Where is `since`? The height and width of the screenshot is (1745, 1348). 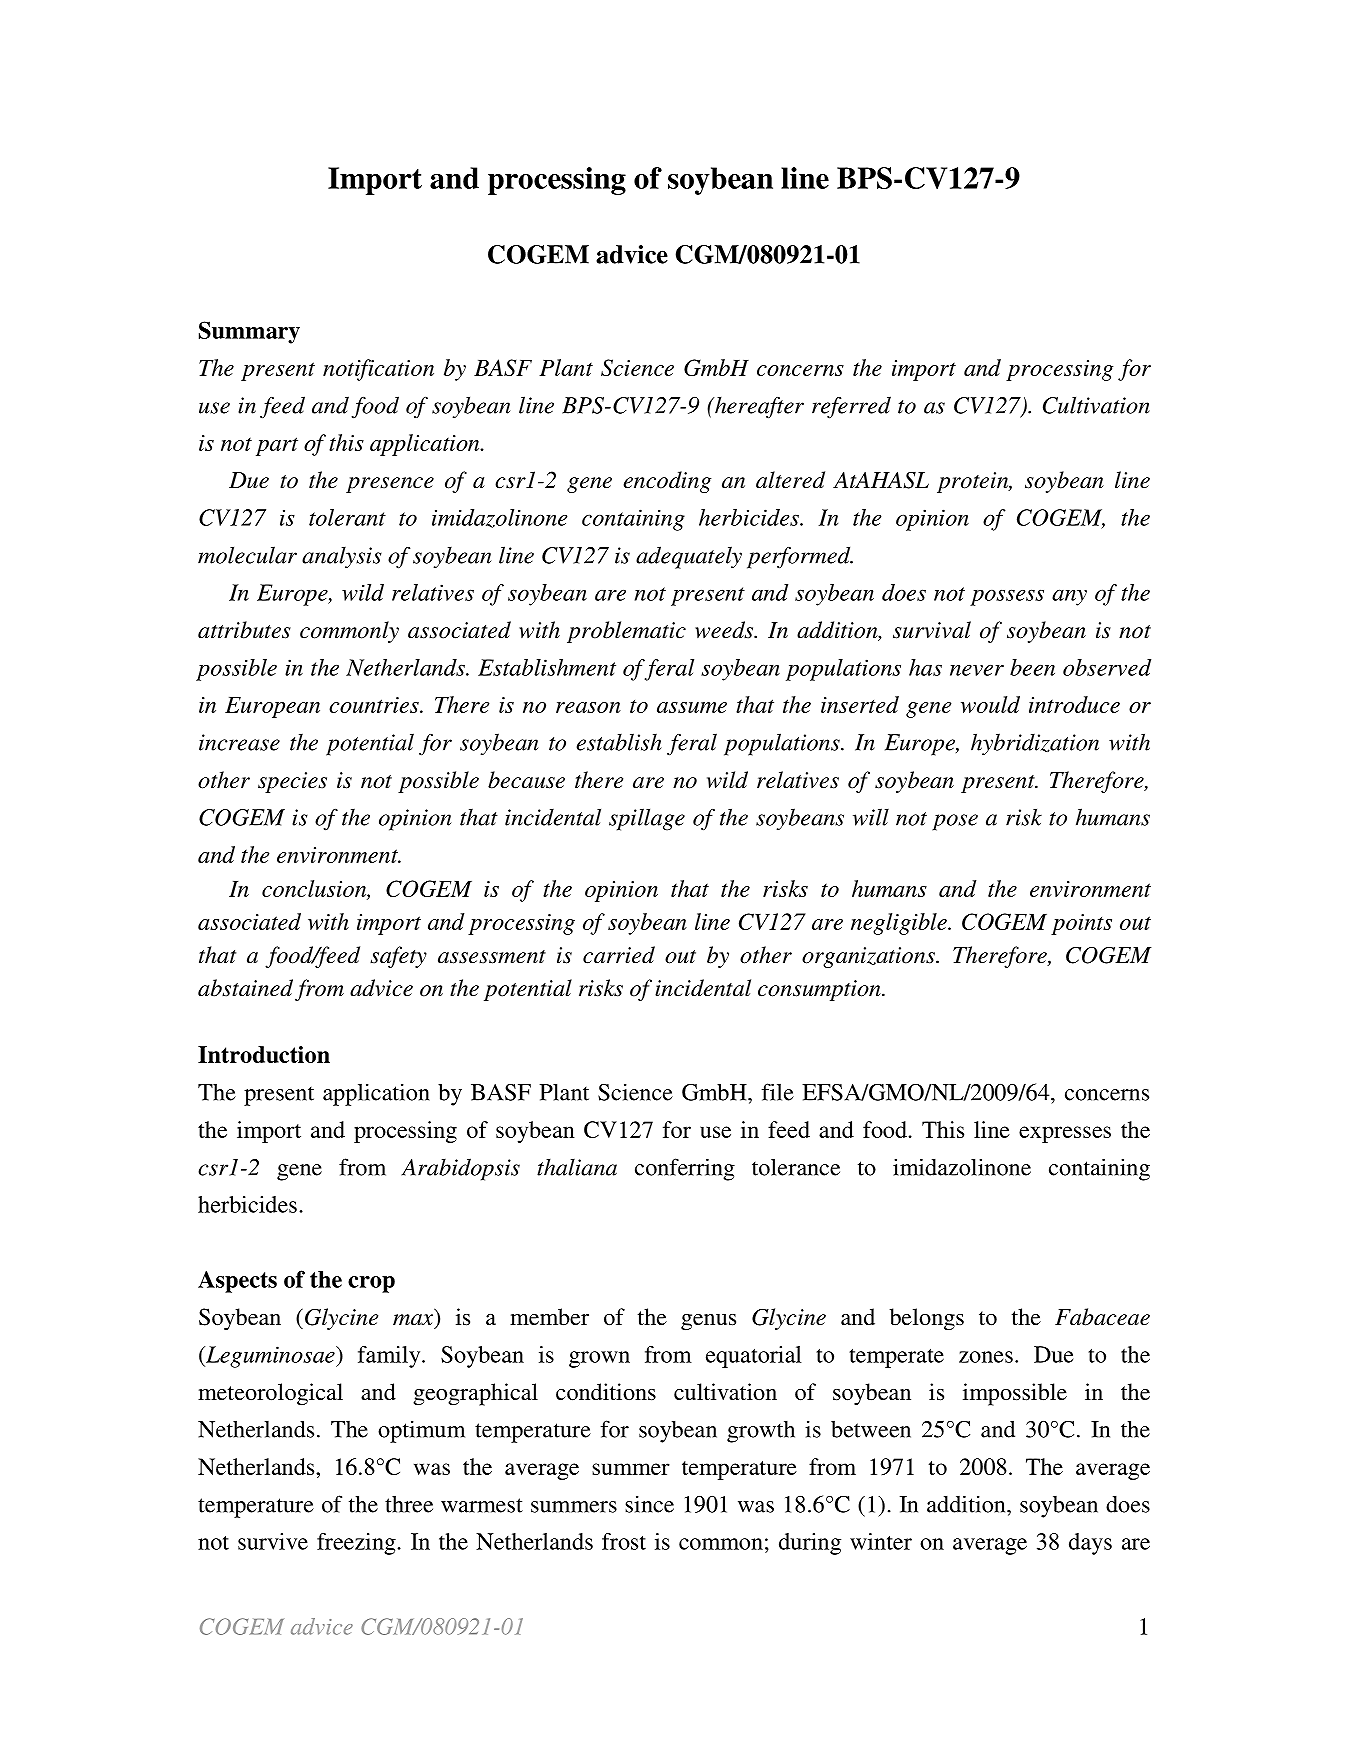 since is located at coordinates (649, 1504).
